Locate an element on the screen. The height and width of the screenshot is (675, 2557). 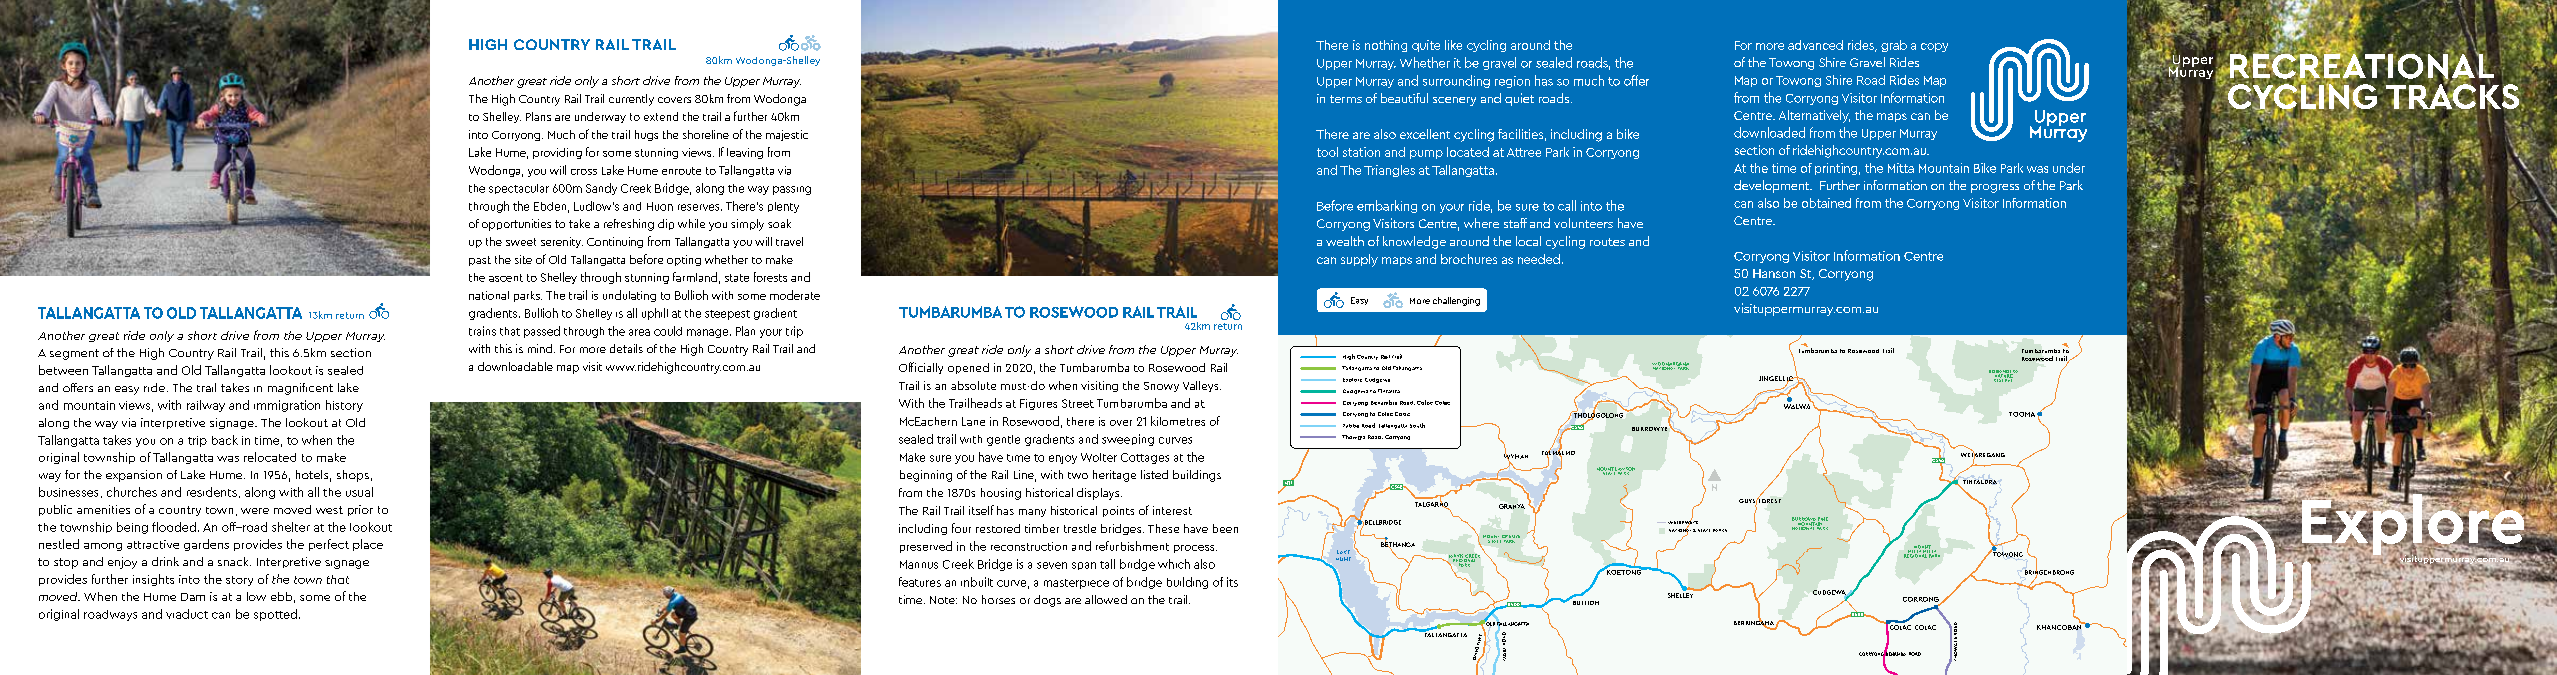
currently is located at coordinates (631, 100).
